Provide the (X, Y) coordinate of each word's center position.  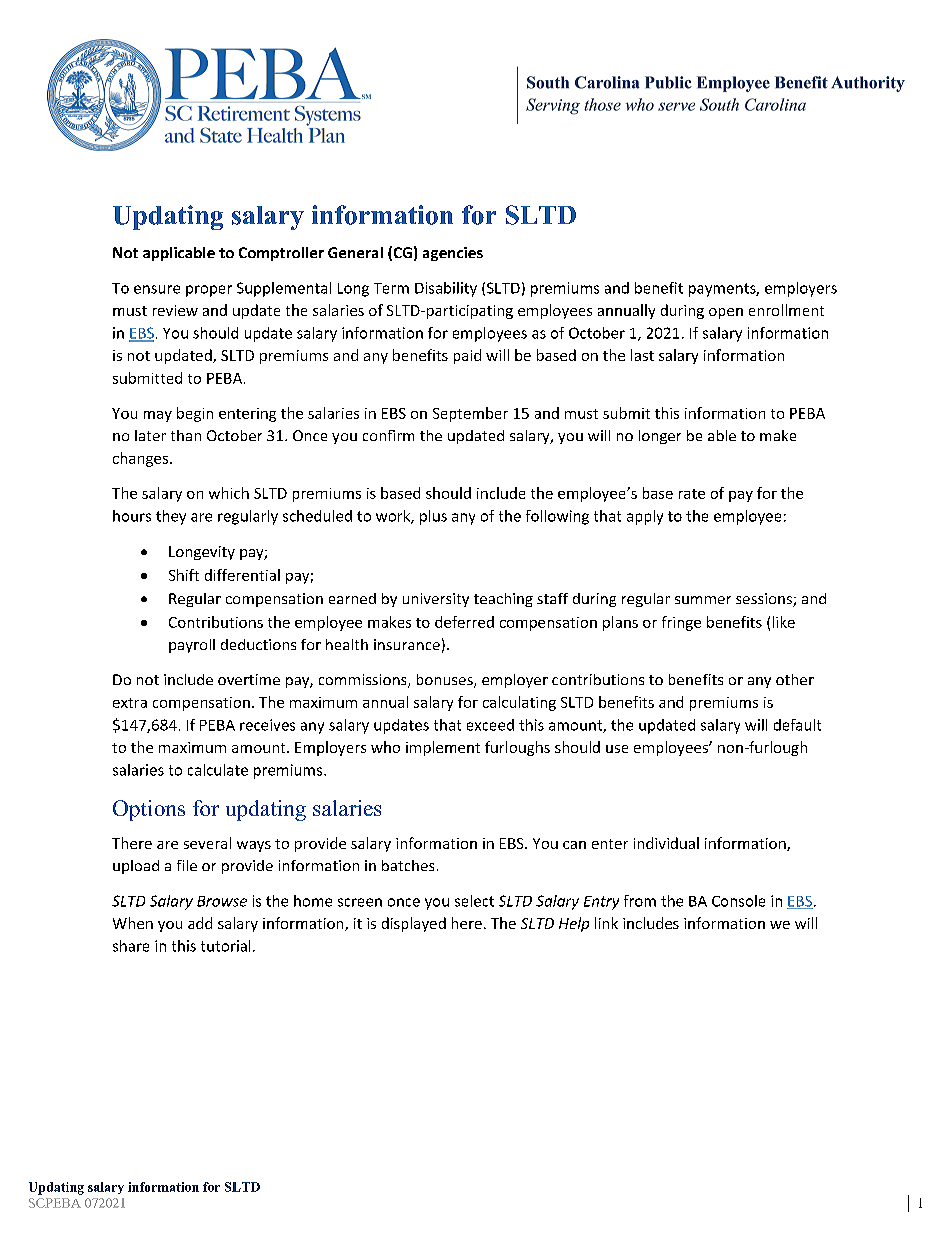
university (436, 600)
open (726, 313)
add (200, 923)
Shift (184, 575)
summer (703, 600)
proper (209, 291)
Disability (446, 289)
